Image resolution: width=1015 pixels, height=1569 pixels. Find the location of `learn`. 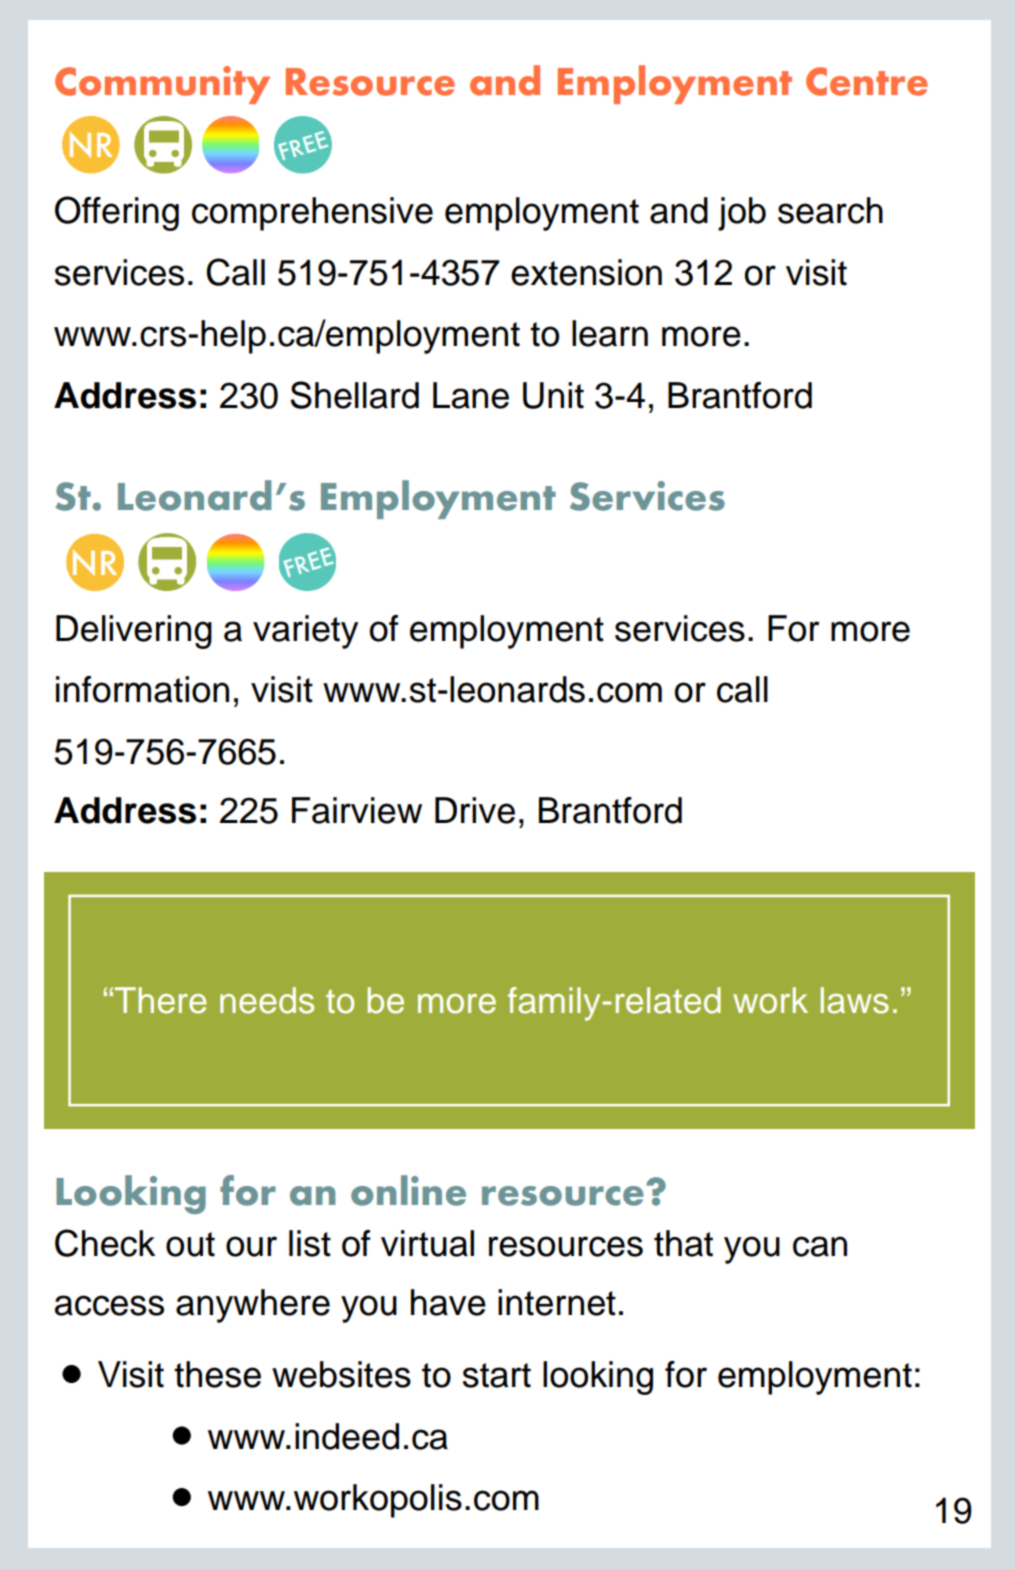

learn is located at coordinates (610, 333).
